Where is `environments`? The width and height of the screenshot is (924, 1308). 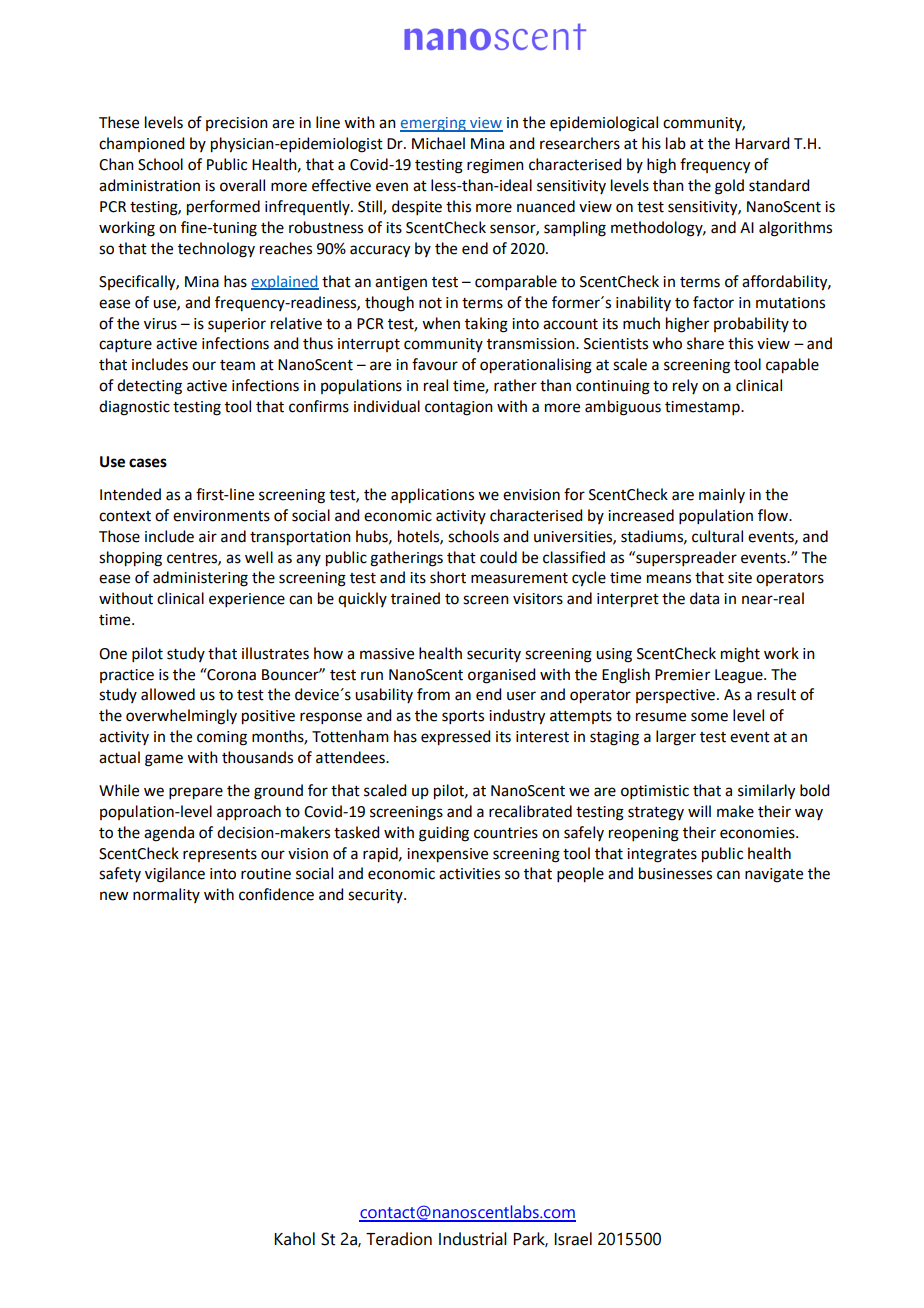 environments is located at coordinates (221, 516).
